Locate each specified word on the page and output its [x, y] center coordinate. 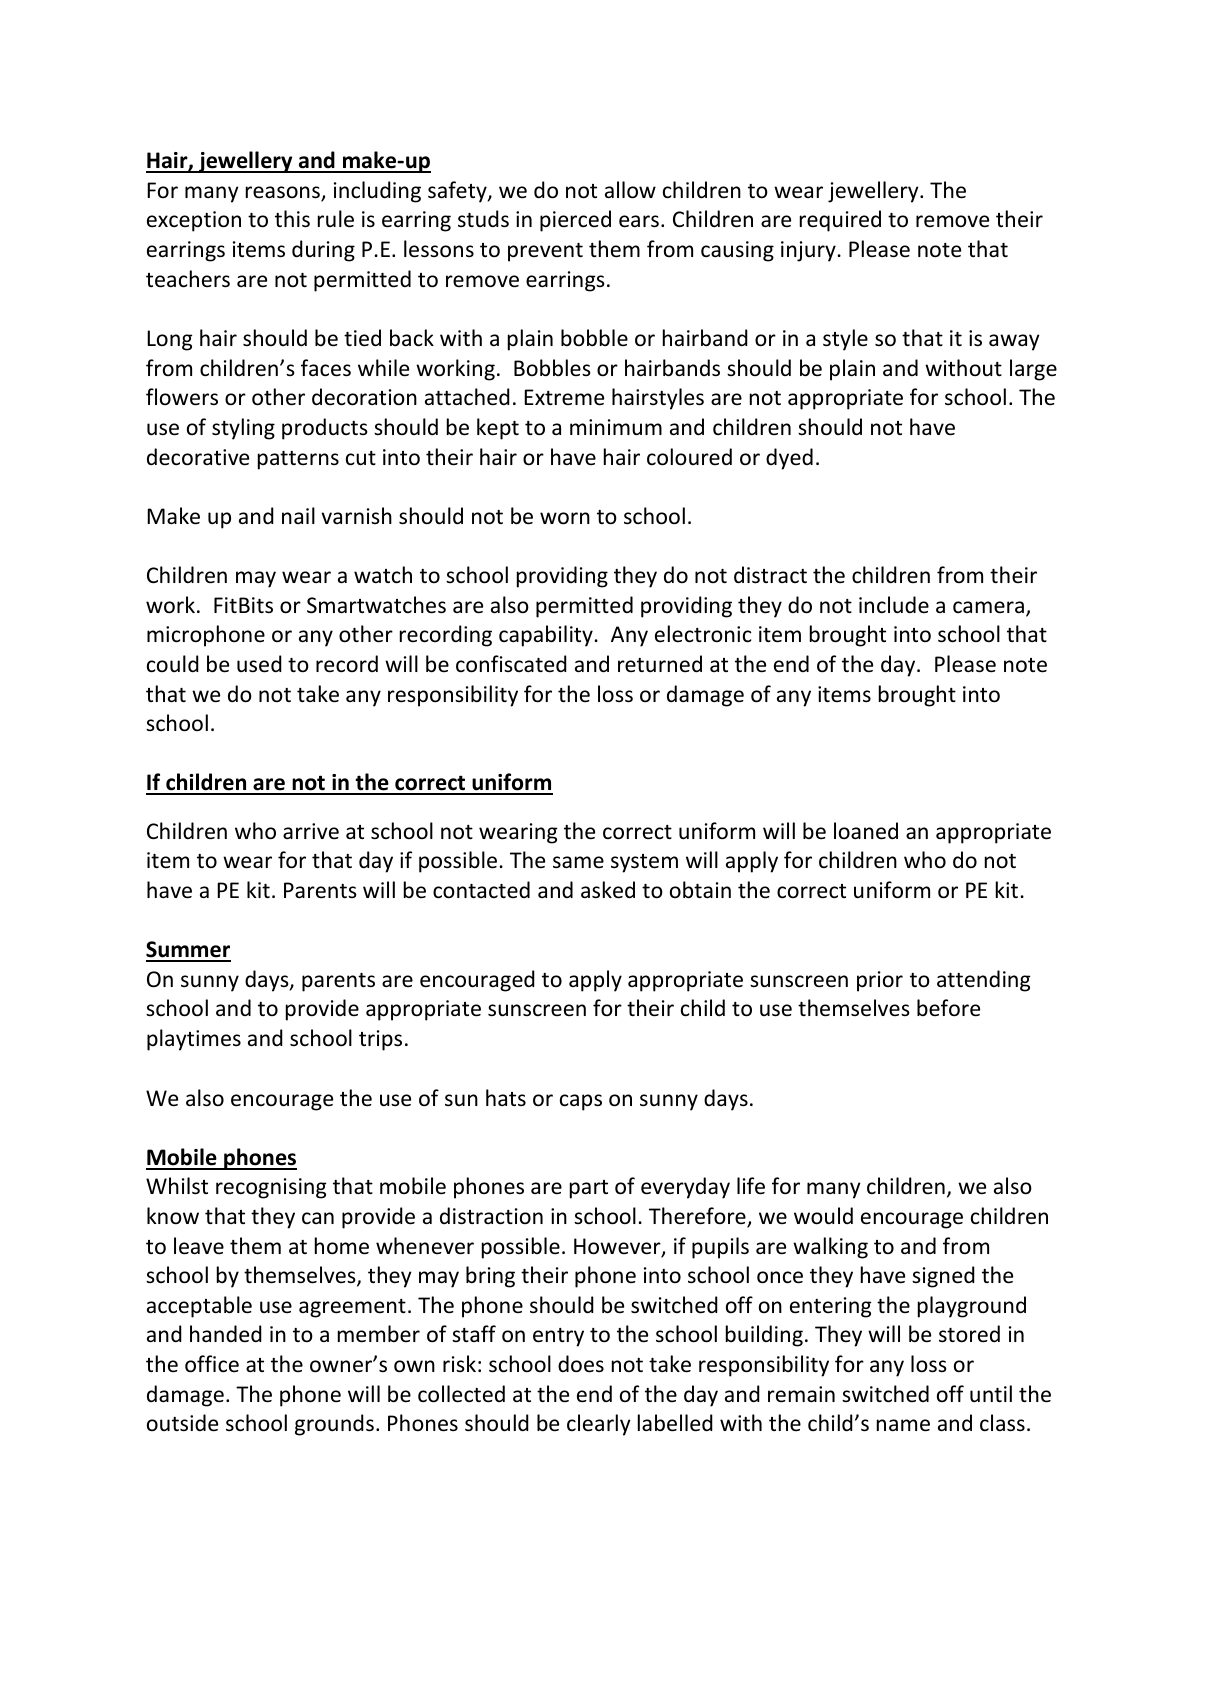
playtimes [194, 1040]
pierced [575, 221]
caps [581, 1102]
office [212, 1364]
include [894, 604]
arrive [311, 831]
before [948, 1008]
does [581, 1364]
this [292, 219]
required [840, 221]
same [578, 862]
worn [565, 518]
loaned [866, 831]
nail [298, 515]
